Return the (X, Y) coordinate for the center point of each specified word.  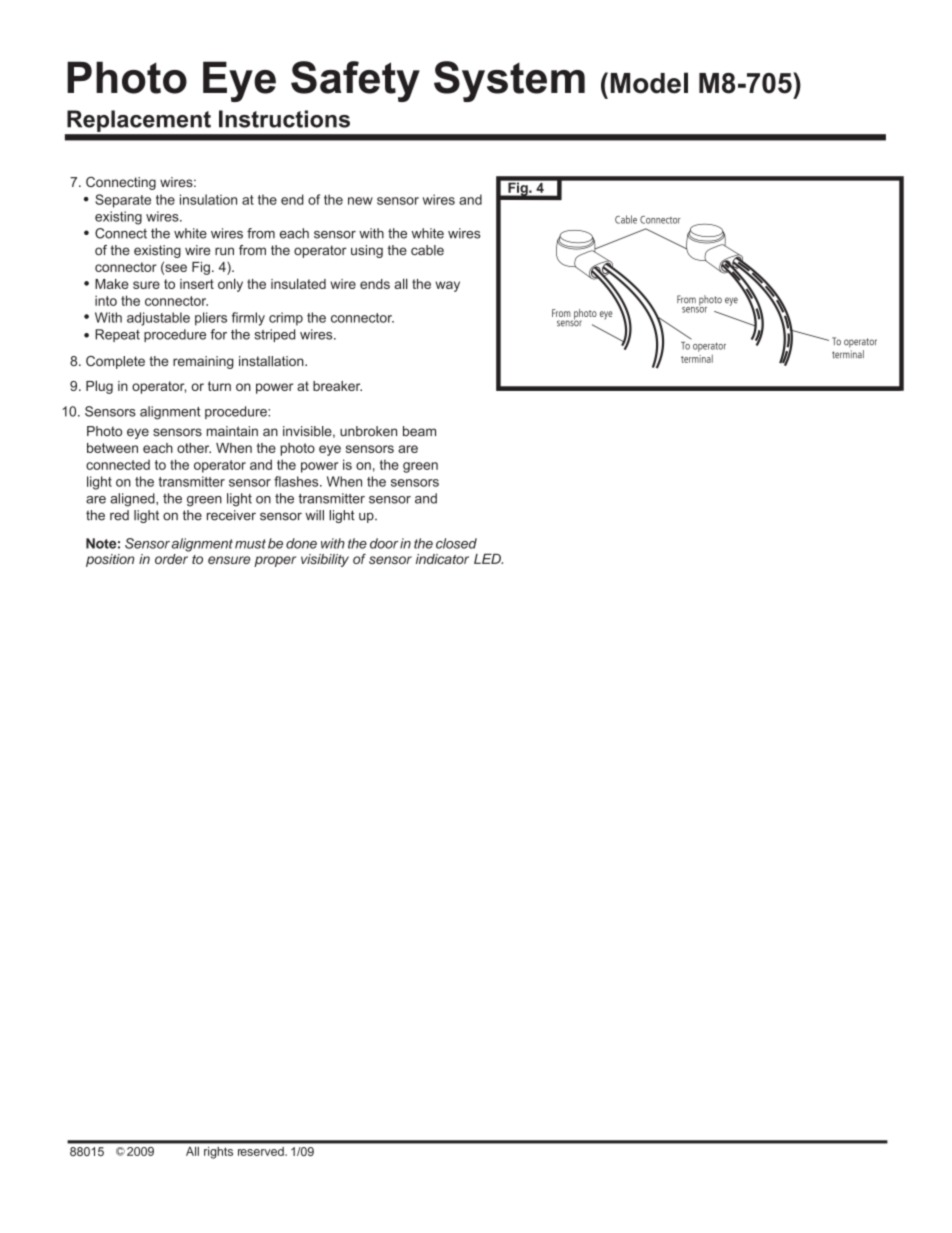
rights (218, 1153)
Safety (355, 81)
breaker (337, 386)
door (384, 543)
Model (649, 83)
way (447, 286)
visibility (325, 560)
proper (275, 561)
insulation (208, 199)
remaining (203, 362)
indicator (442, 559)
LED (488, 559)
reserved (261, 1151)
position (110, 560)
